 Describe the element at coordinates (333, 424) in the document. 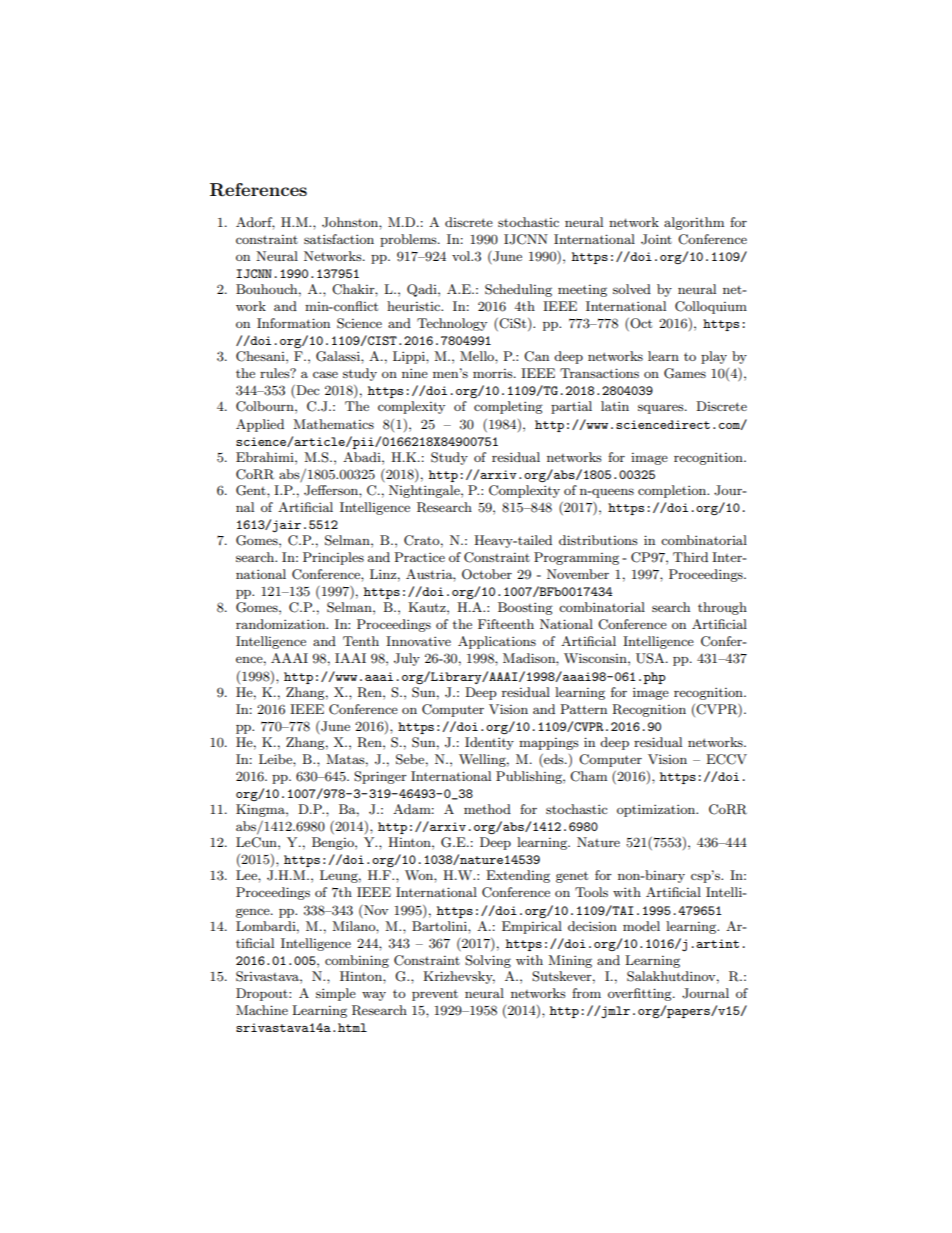

I see `Mathematics` at that location.
